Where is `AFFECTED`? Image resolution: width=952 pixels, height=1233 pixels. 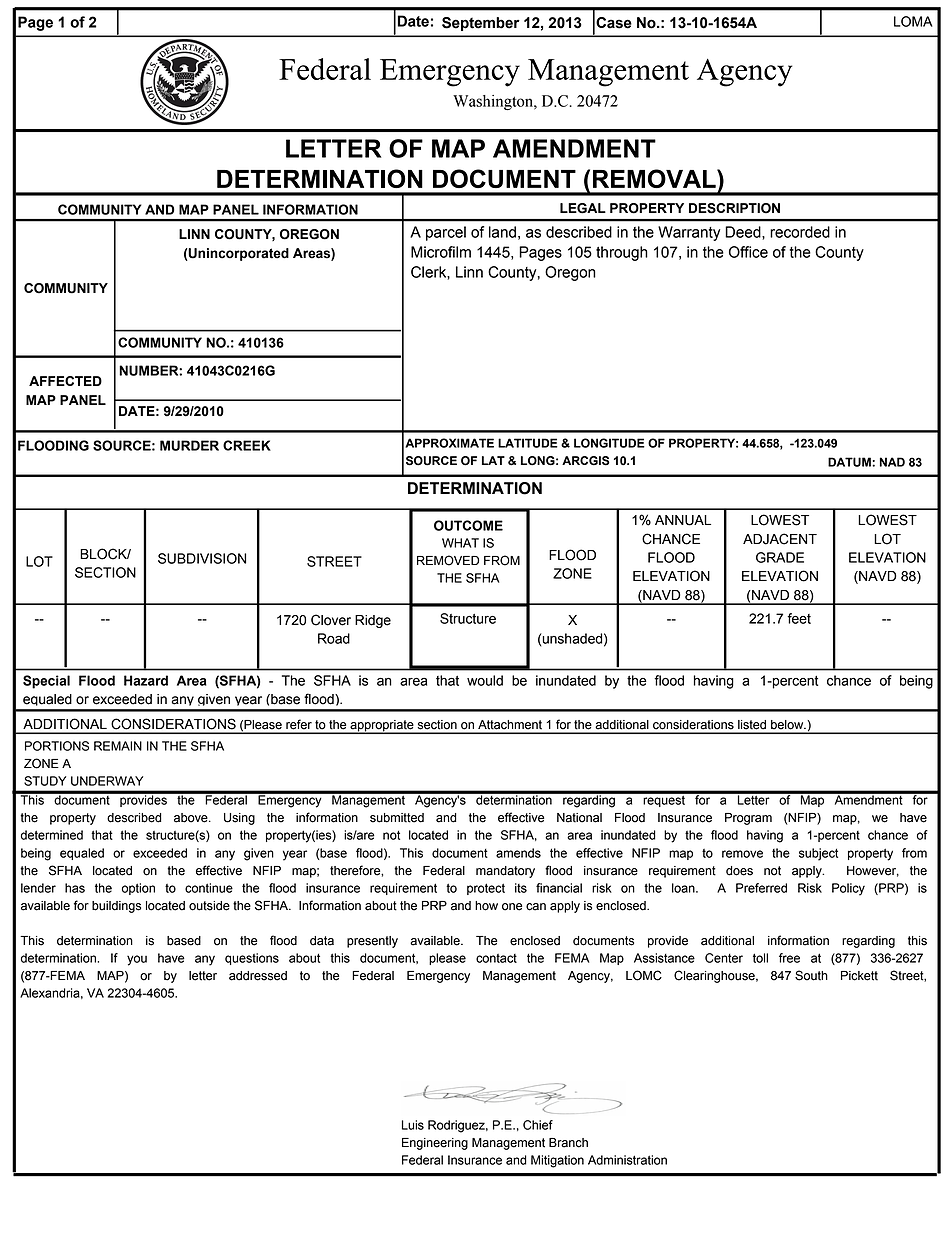
AFFECTED is located at coordinates (65, 381).
